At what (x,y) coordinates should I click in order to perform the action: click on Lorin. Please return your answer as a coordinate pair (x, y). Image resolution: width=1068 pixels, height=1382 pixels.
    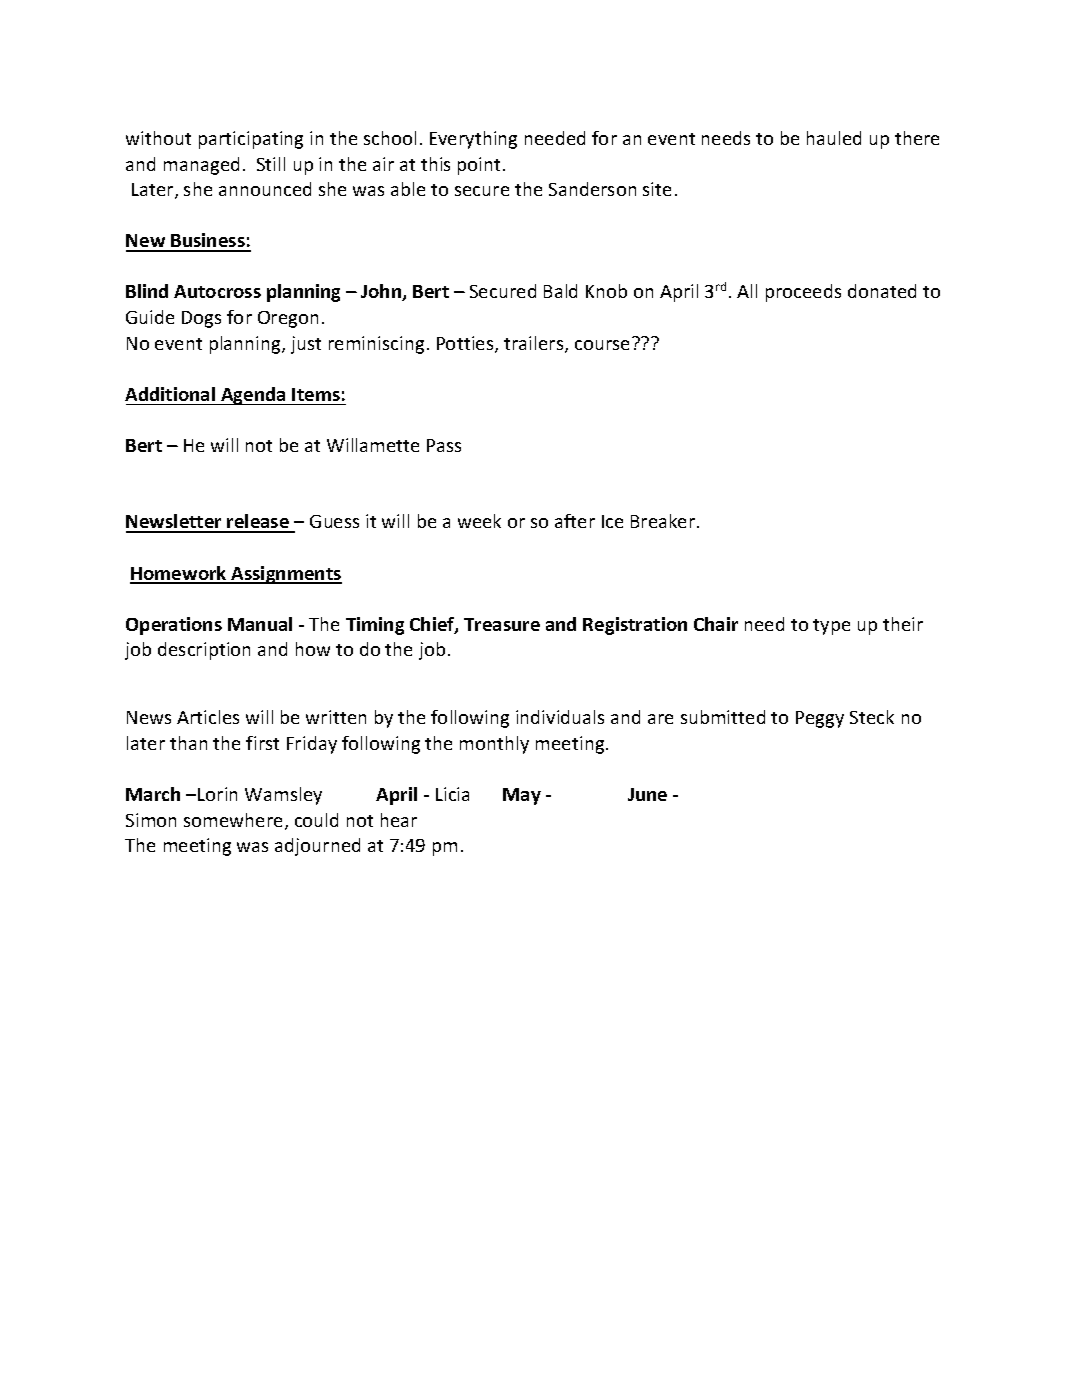
    Looking at the image, I should click on (217, 794).
